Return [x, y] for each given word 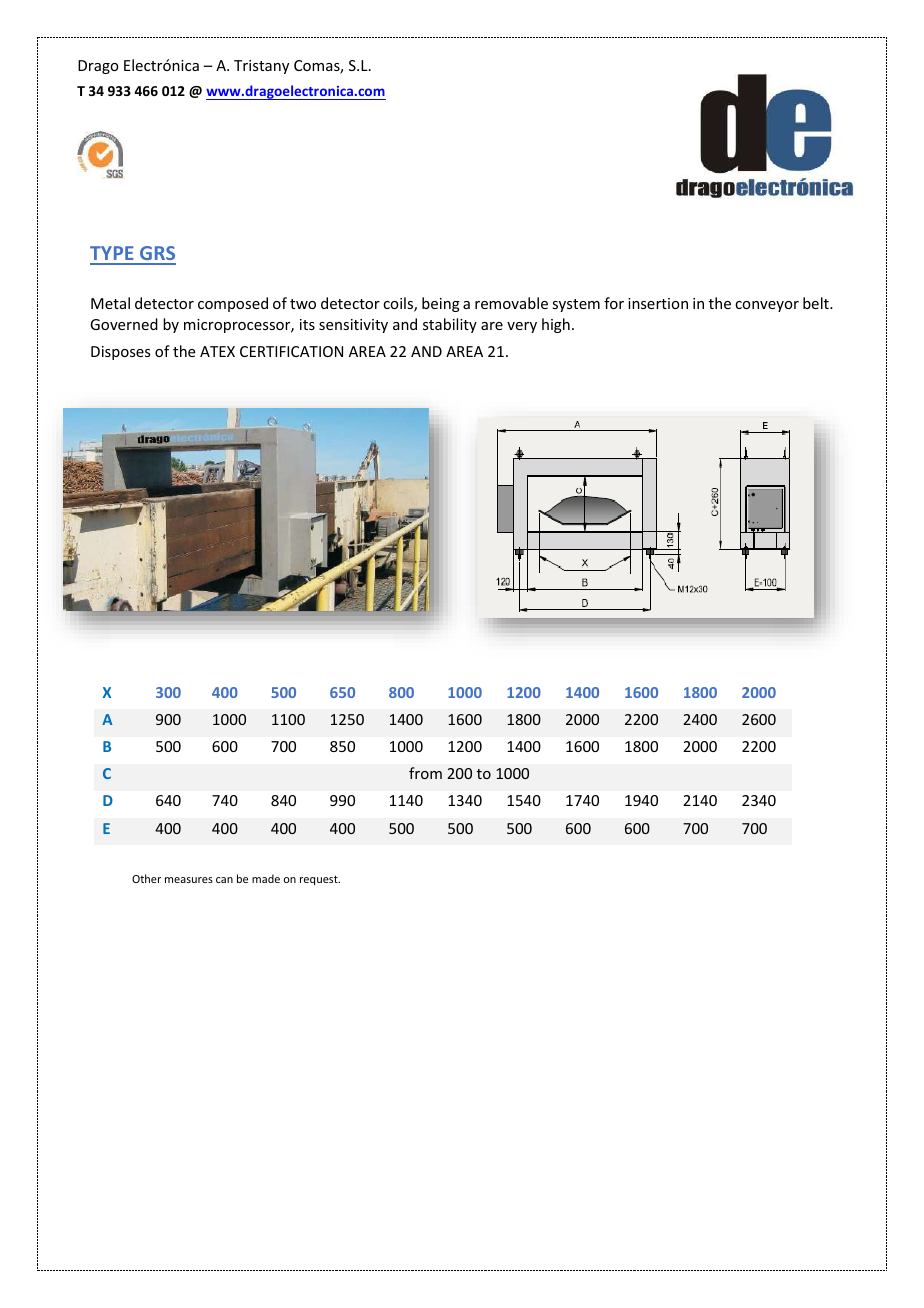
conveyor [767, 306]
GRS [157, 255]
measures [189, 880]
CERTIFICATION [291, 351]
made [266, 878]
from [425, 773]
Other [146, 878]
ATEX [217, 351]
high [556, 325]
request [320, 880]
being [441, 304]
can [224, 880]
